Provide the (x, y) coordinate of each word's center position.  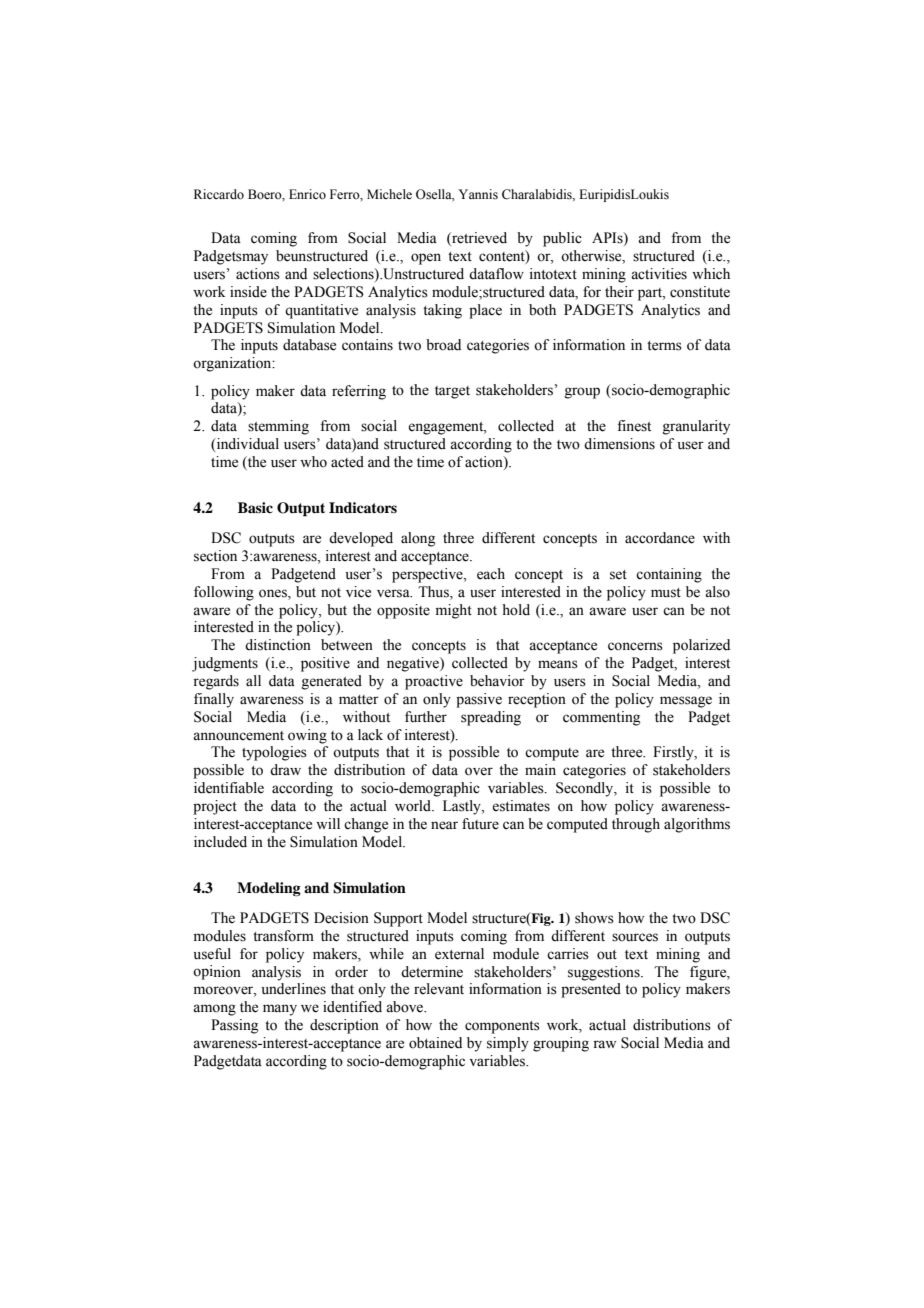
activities (659, 274)
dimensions (619, 444)
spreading (491, 718)
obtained (435, 1043)
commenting (601, 718)
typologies (274, 753)
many (280, 1010)
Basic (255, 507)
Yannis (478, 194)
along (418, 539)
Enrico (307, 194)
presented (591, 990)
